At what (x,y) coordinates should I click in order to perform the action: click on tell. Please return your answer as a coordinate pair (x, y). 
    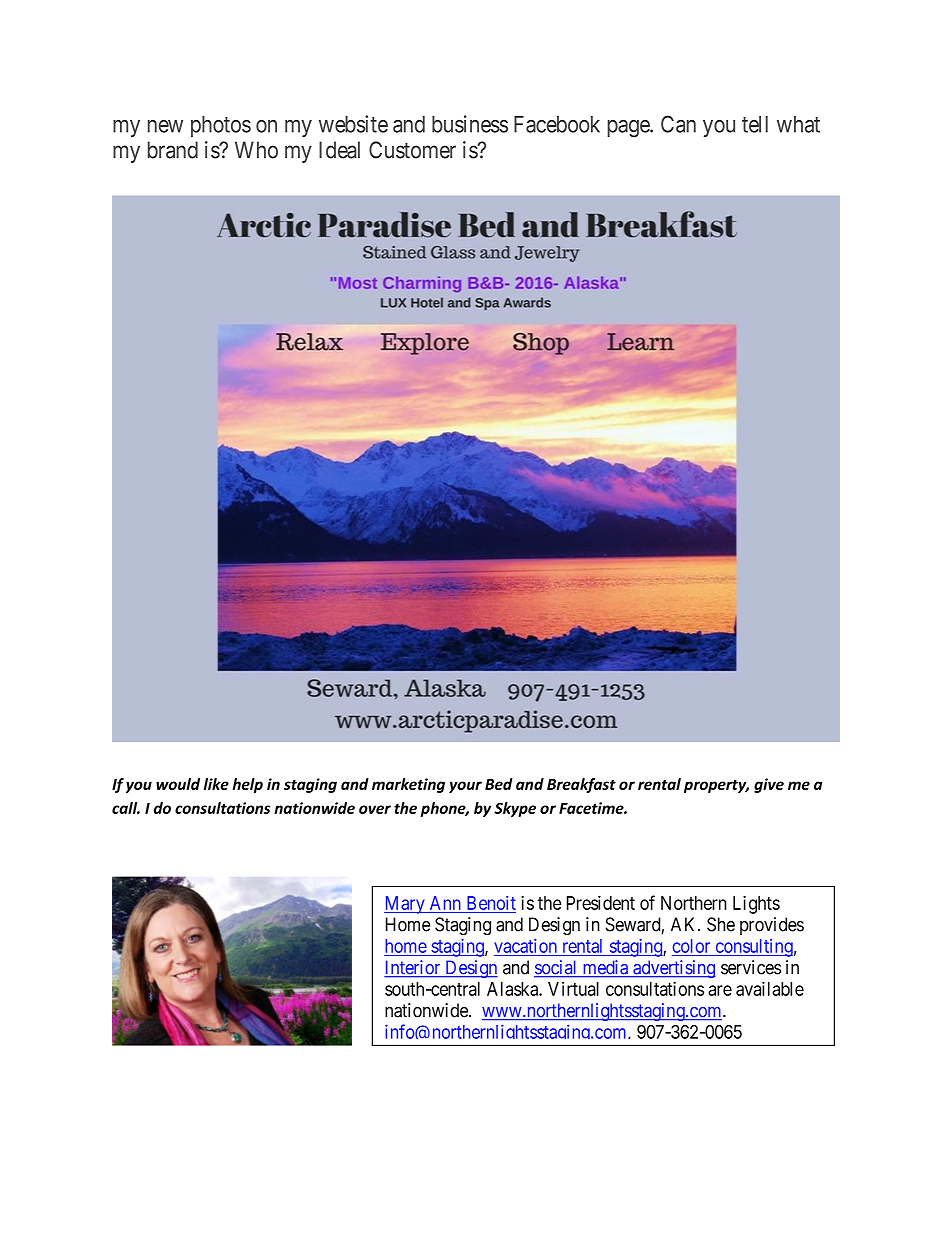
    Looking at the image, I should click on (755, 124).
